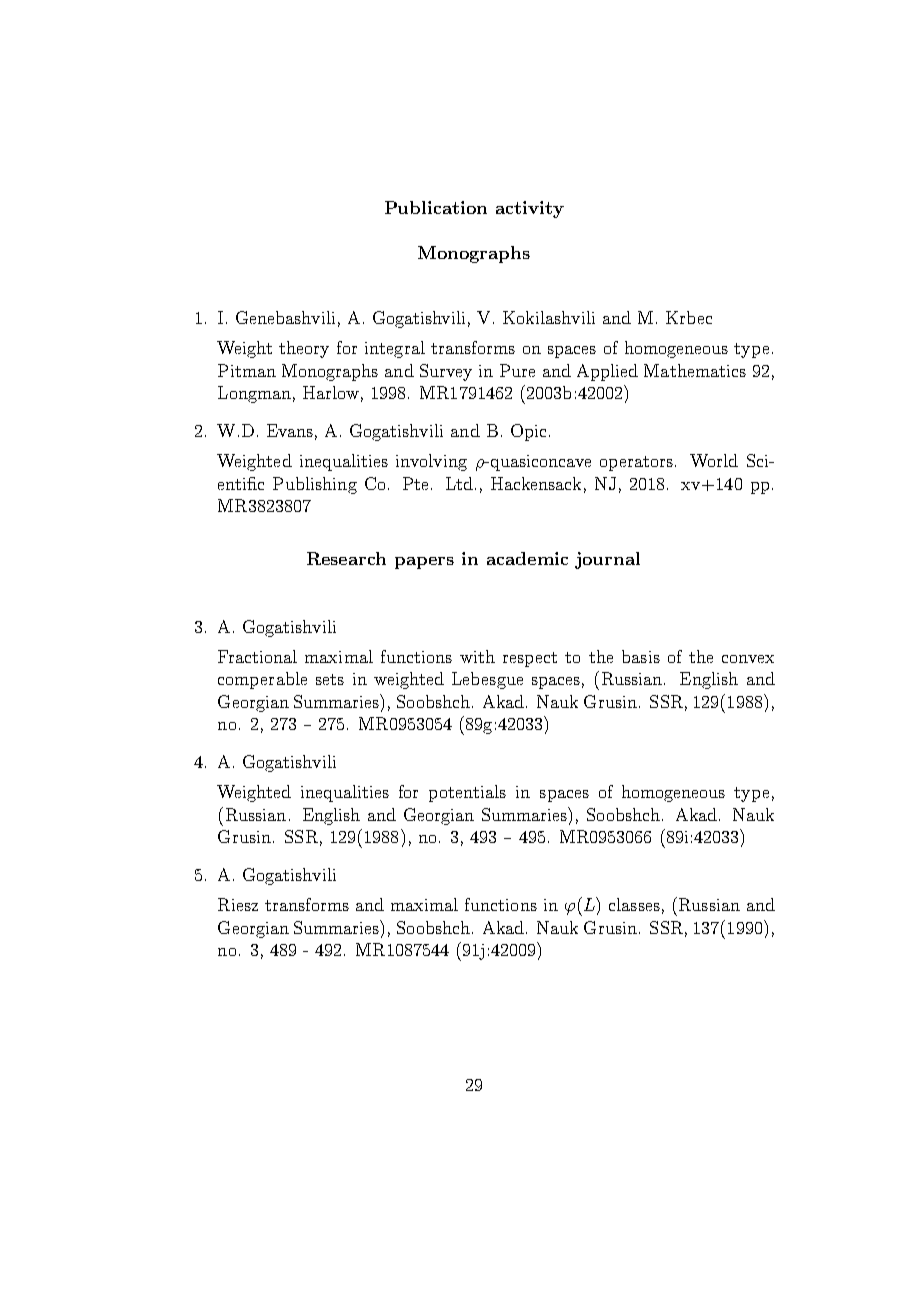 Image resolution: width=924 pixels, height=1308 pixels. Describe the element at coordinates (641, 656) in the screenshot. I see `basis` at that location.
